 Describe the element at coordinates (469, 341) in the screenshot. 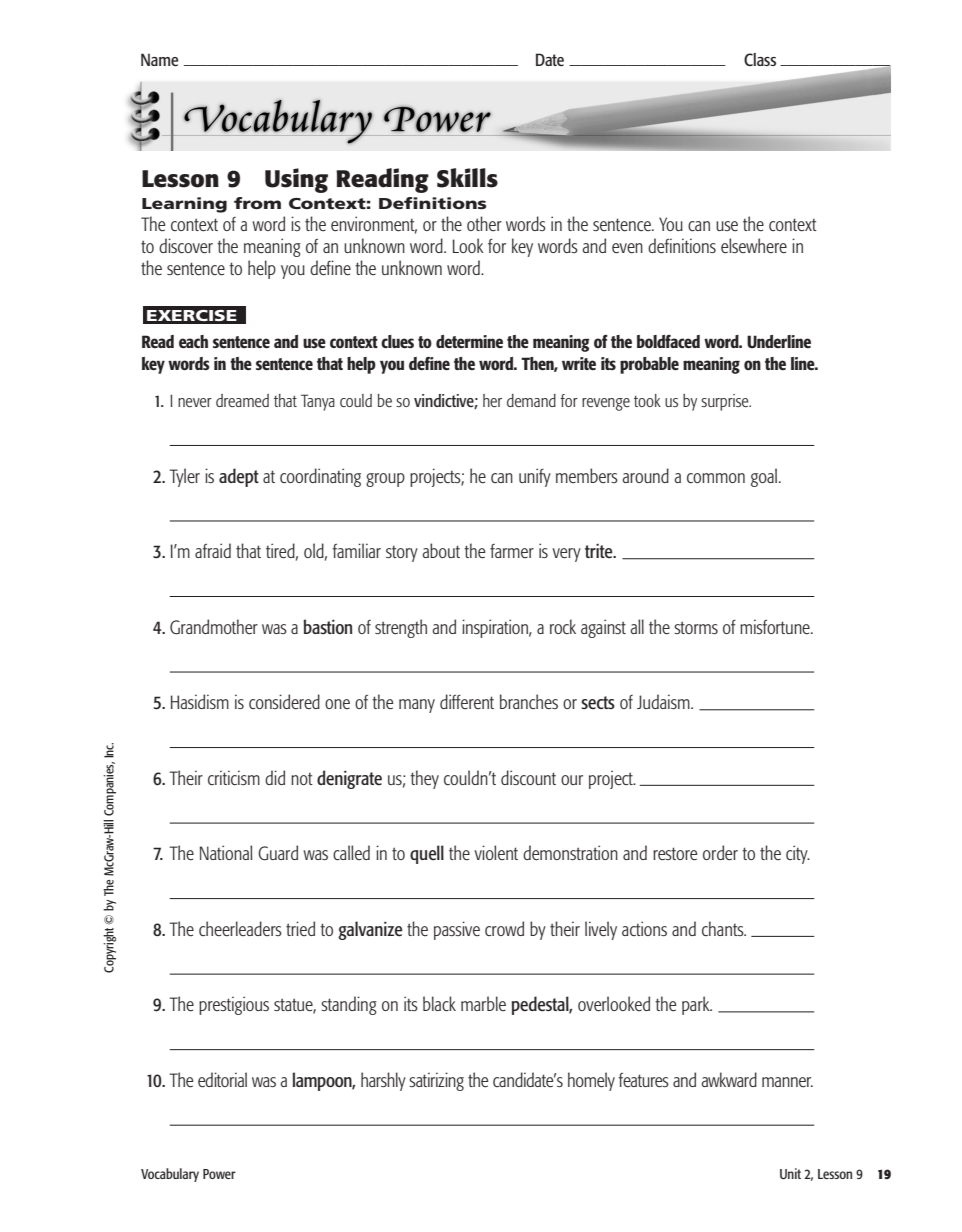

I see `determine` at that location.
